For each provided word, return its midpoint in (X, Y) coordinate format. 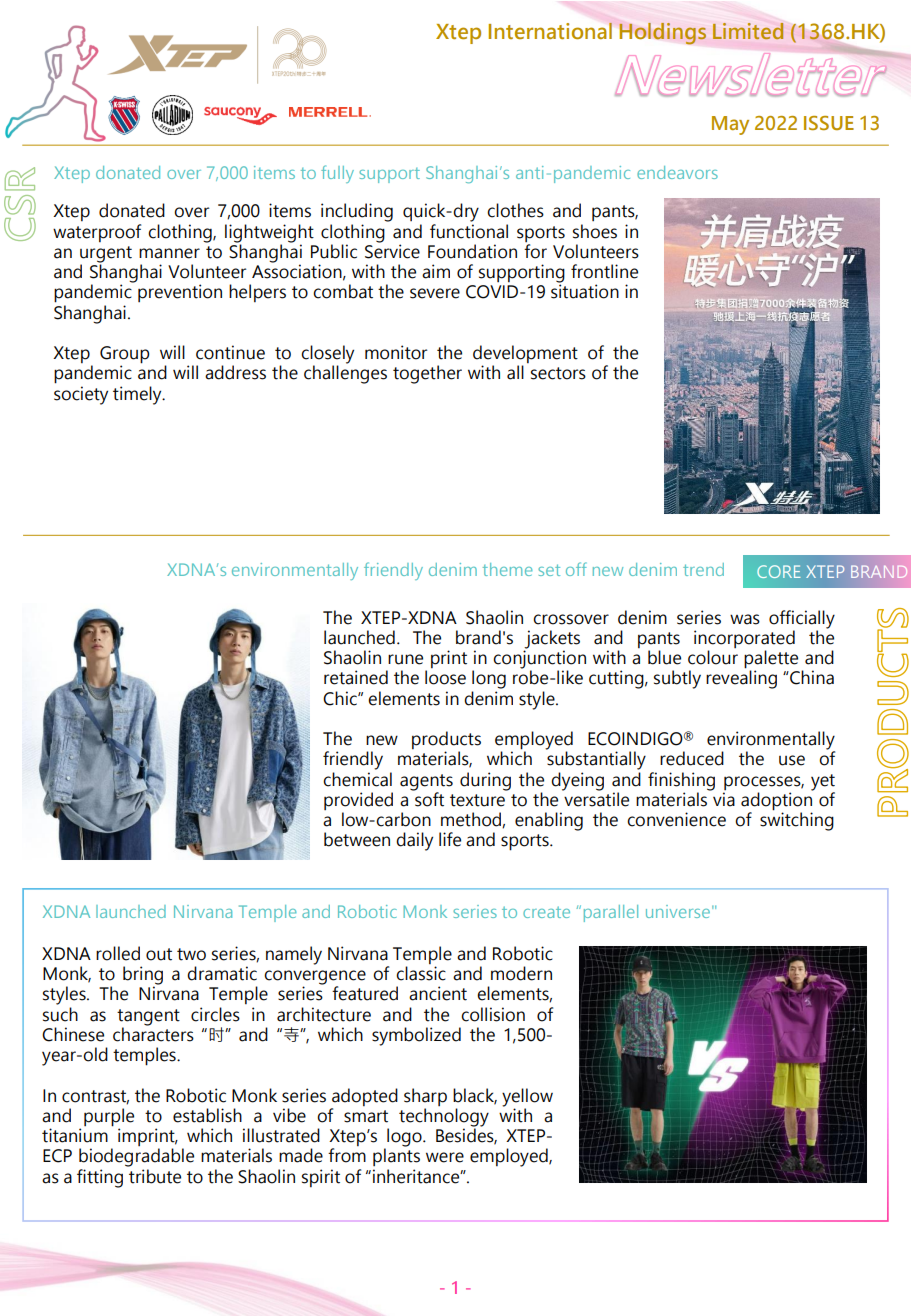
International (550, 30)
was (745, 619)
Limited (748, 31)
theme (507, 569)
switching (797, 820)
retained (356, 677)
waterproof (97, 233)
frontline (604, 271)
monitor (396, 352)
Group (125, 356)
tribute (155, 1176)
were (445, 1157)
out (159, 954)
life (450, 839)
